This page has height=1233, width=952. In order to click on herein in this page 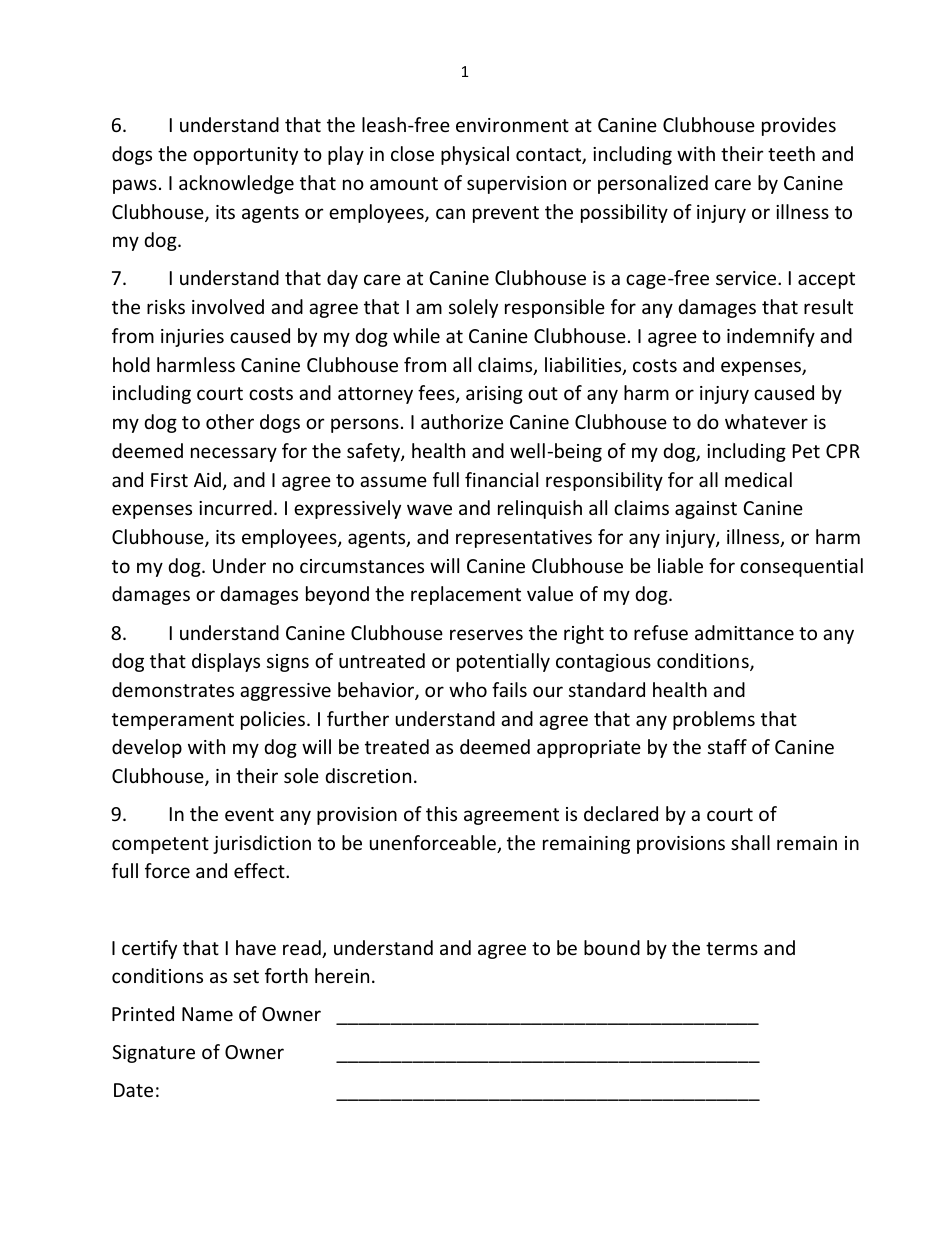, I will do `click(342, 975)`.
